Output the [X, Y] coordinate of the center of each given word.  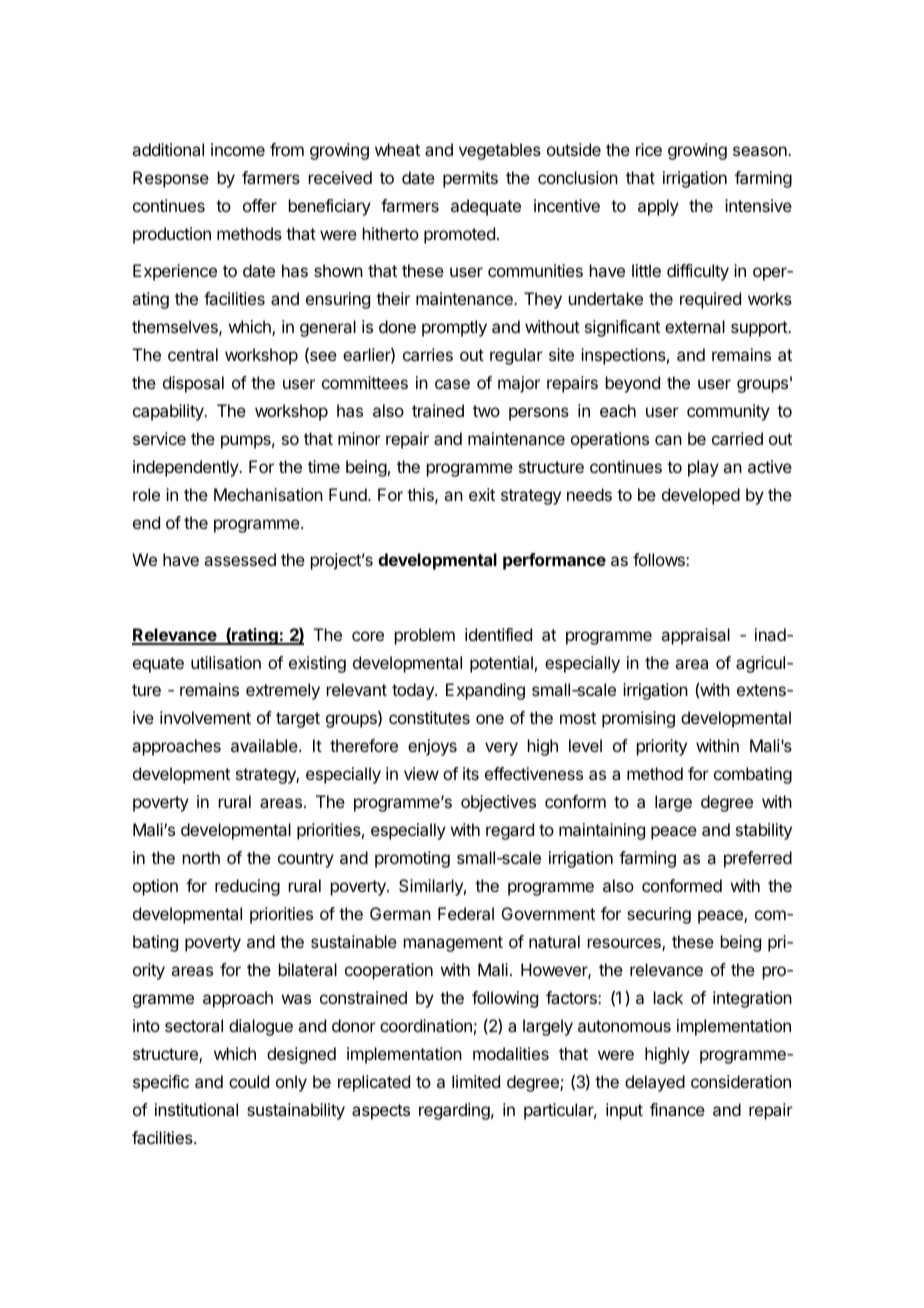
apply [658, 207]
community [728, 412]
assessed [240, 559]
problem [425, 636]
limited [476, 1081]
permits [470, 179]
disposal [193, 384]
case [452, 384]
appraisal [695, 636]
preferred [758, 859]
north [201, 857]
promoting [412, 859]
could [249, 1081]
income [238, 149]
